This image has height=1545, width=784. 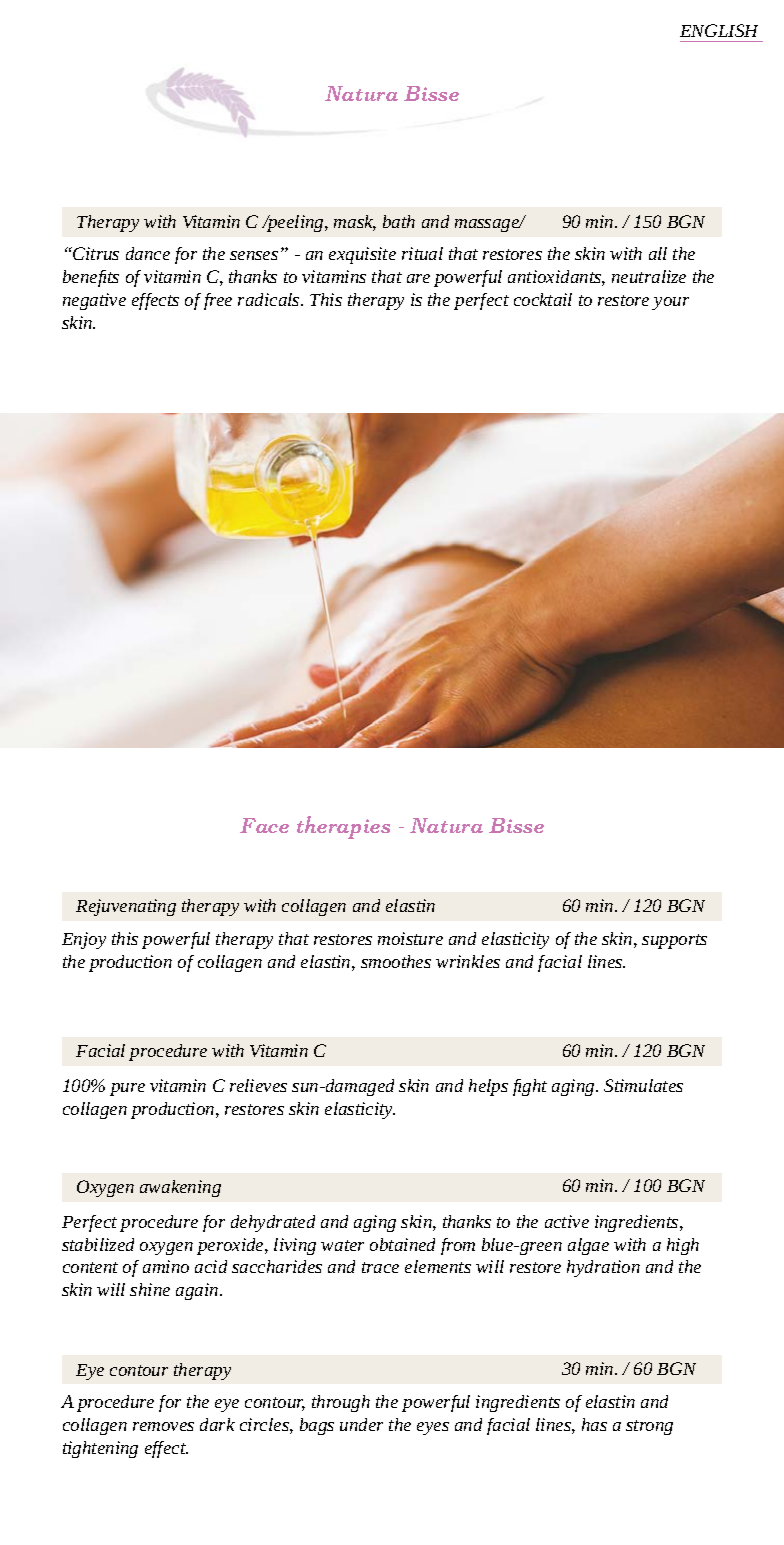 I want to click on removes, so click(x=163, y=1426).
